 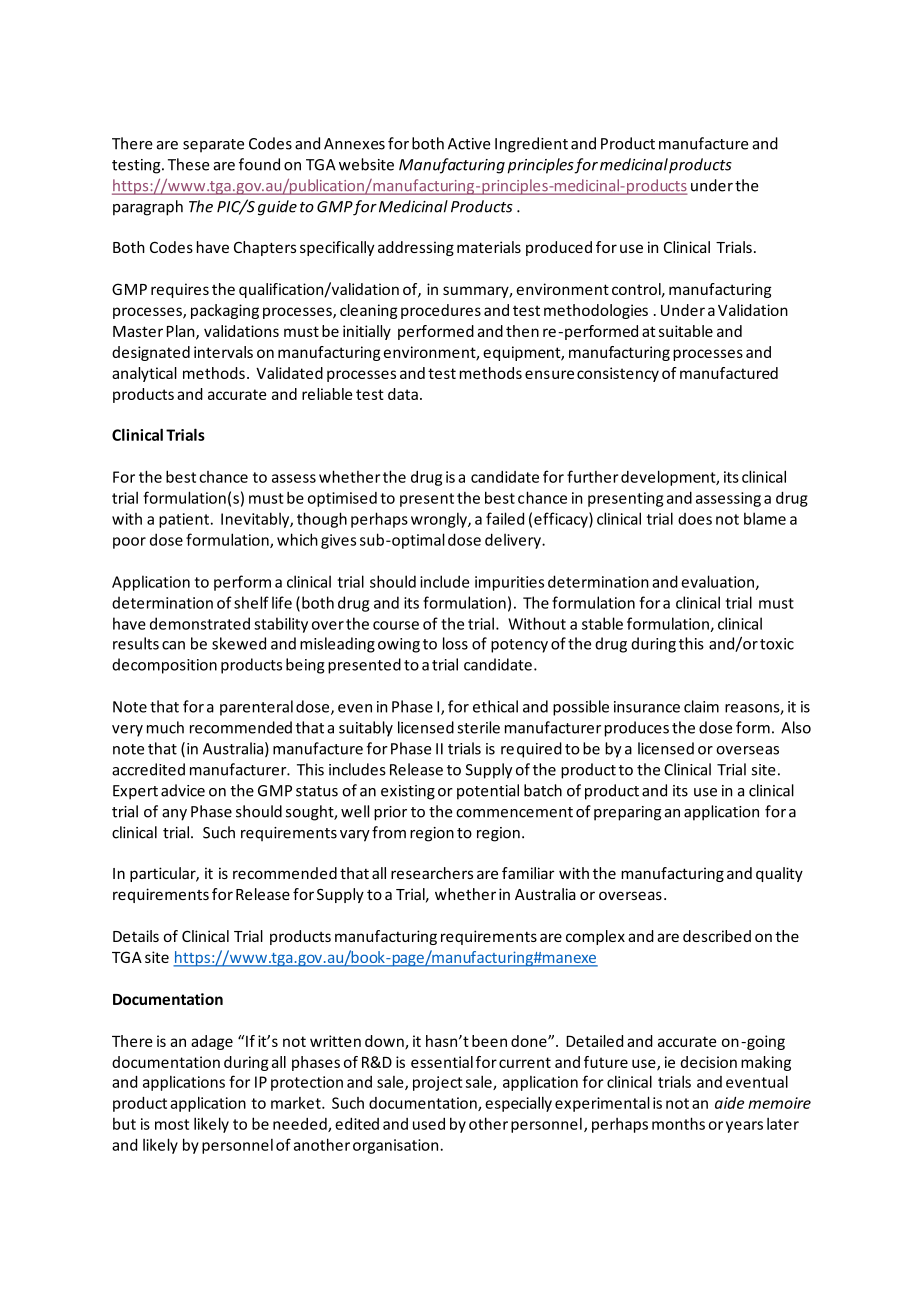 What do you see at coordinates (686, 331) in the screenshot?
I see `suitable` at bounding box center [686, 331].
